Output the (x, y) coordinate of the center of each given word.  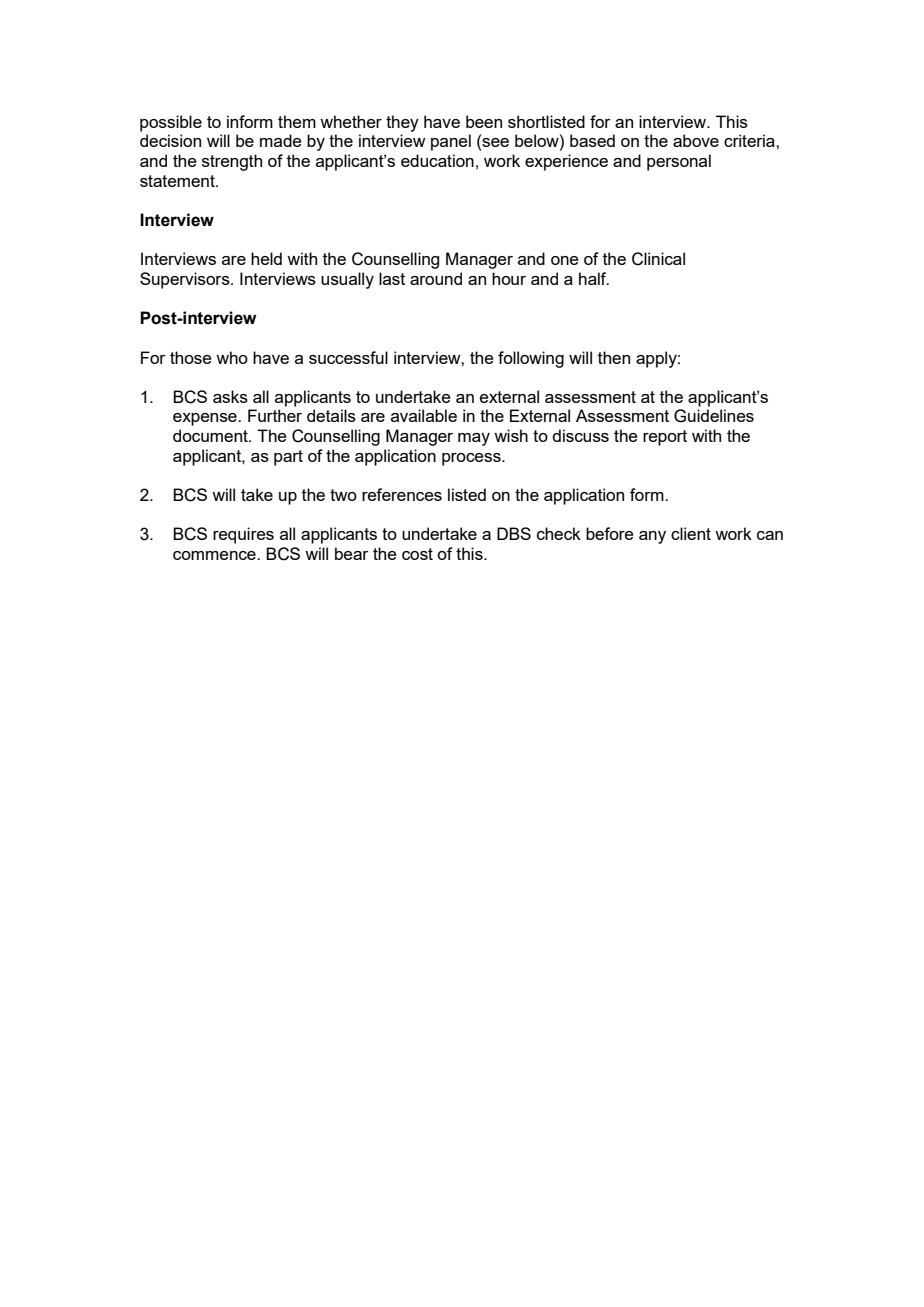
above (696, 140)
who (232, 357)
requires (243, 535)
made (281, 140)
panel (451, 142)
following (531, 359)
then (614, 357)
